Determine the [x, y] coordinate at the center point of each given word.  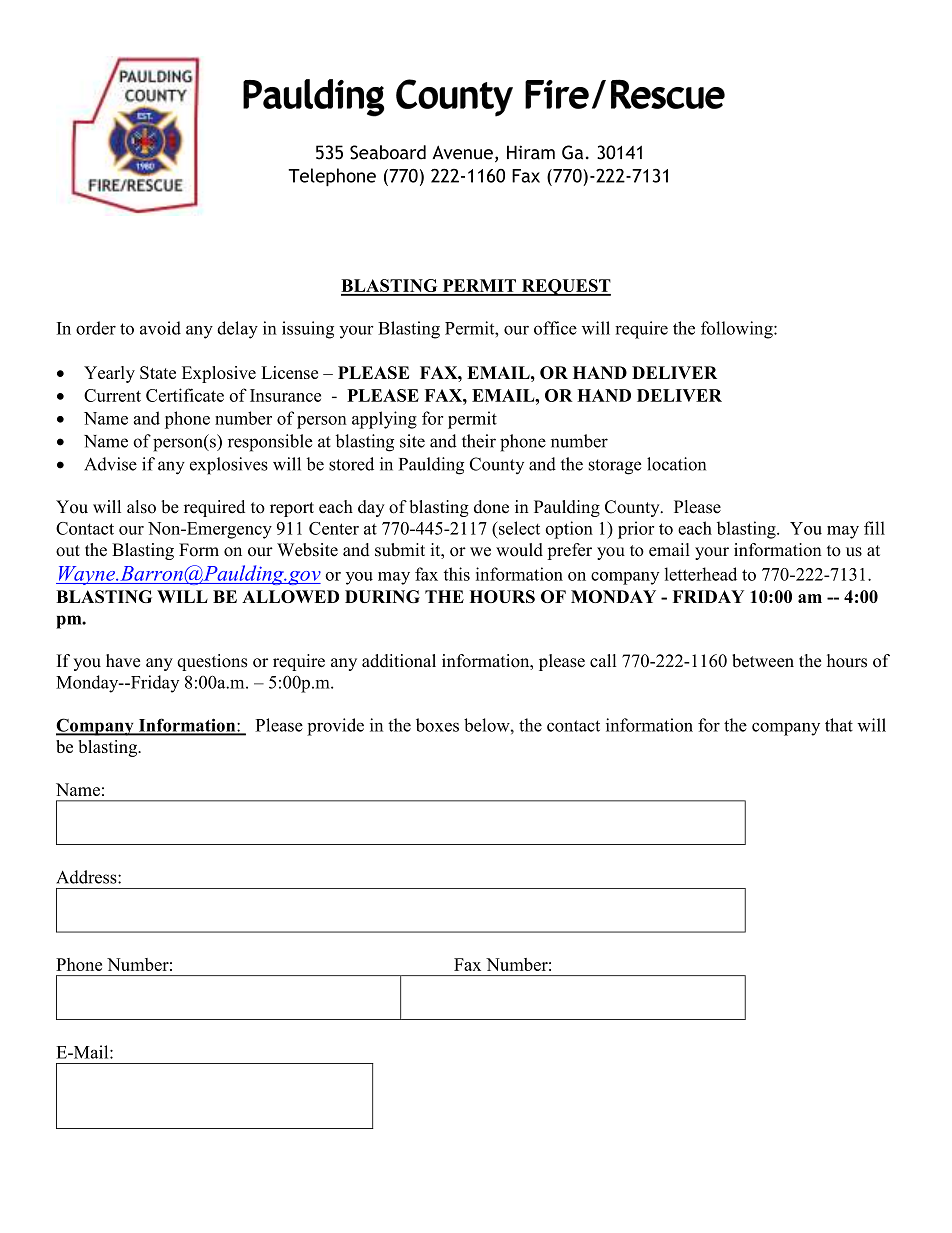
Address [87, 877]
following [738, 330]
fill [874, 528]
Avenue [462, 152]
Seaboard [388, 152]
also [141, 507]
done [491, 507]
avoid [160, 328]
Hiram [531, 152]
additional [399, 661]
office [555, 328]
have [123, 661]
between [763, 661]
